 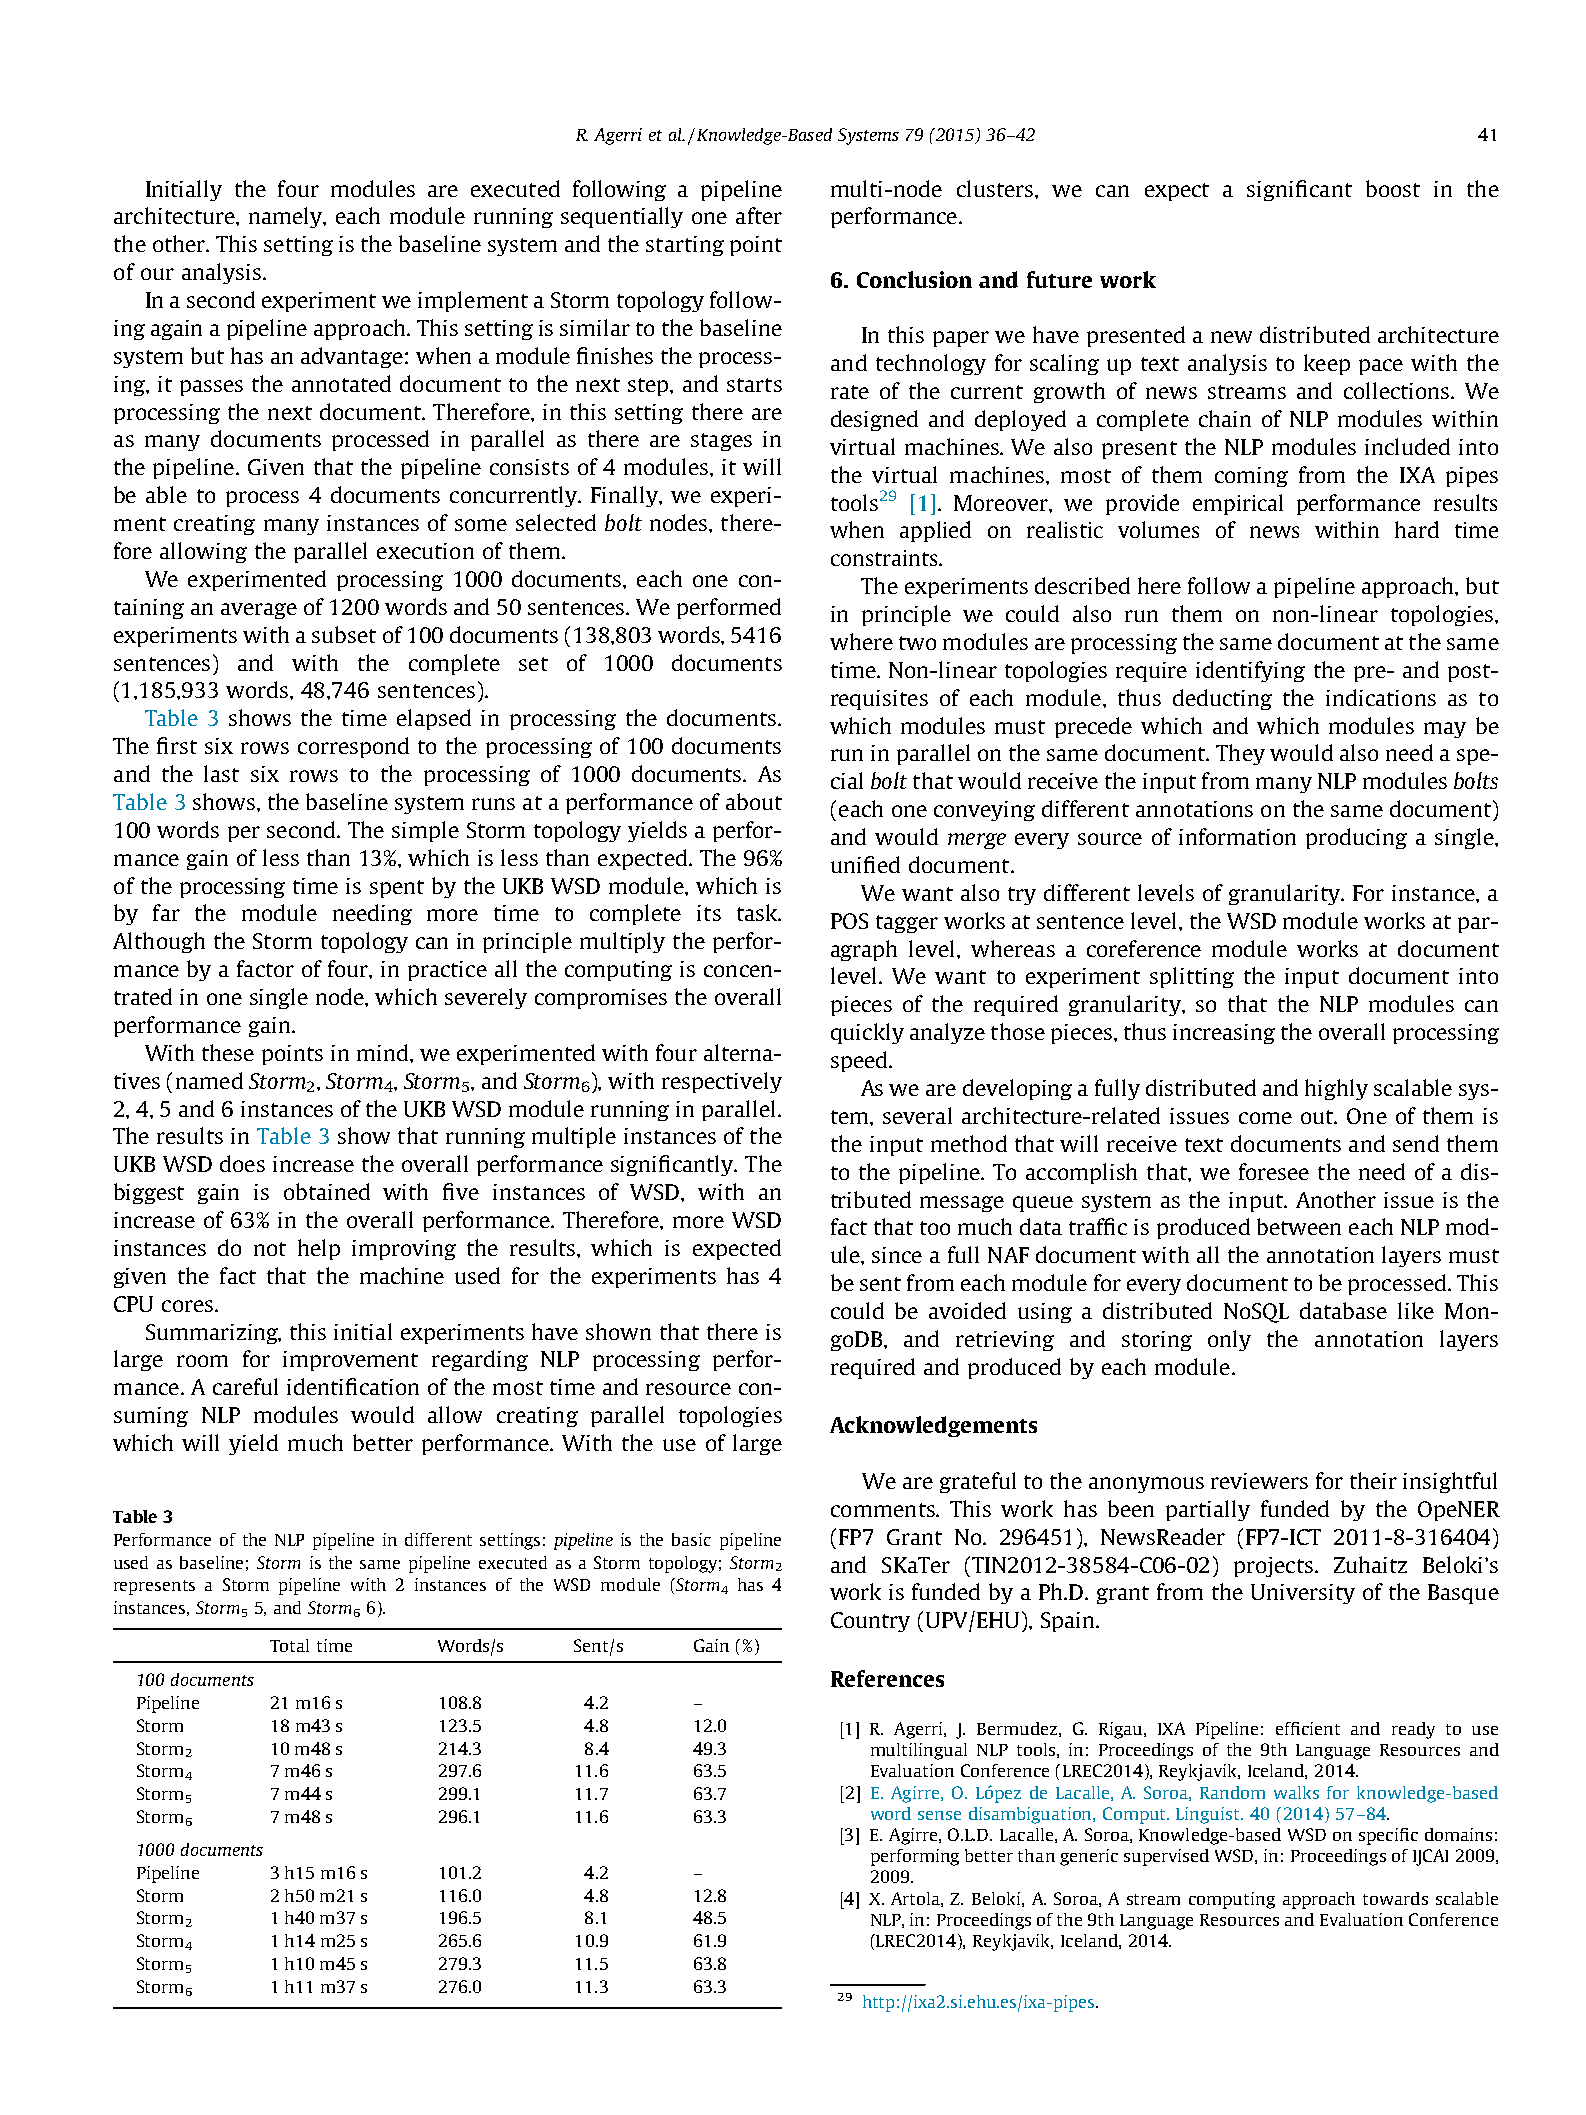 I want to click on Total, so click(x=289, y=1645).
